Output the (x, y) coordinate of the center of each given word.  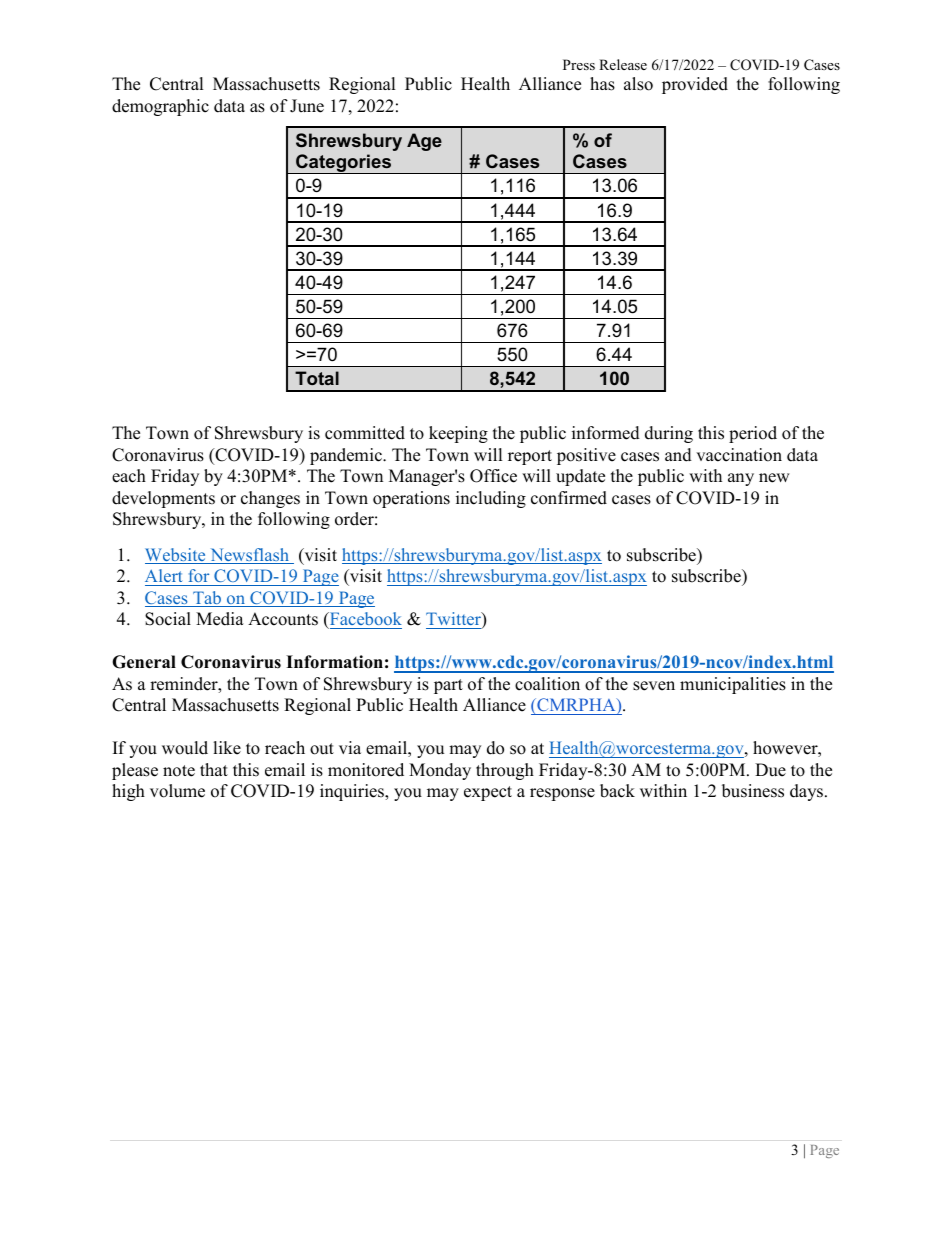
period (753, 434)
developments (163, 499)
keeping (458, 434)
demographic (160, 107)
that (214, 769)
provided (695, 85)
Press (579, 64)
